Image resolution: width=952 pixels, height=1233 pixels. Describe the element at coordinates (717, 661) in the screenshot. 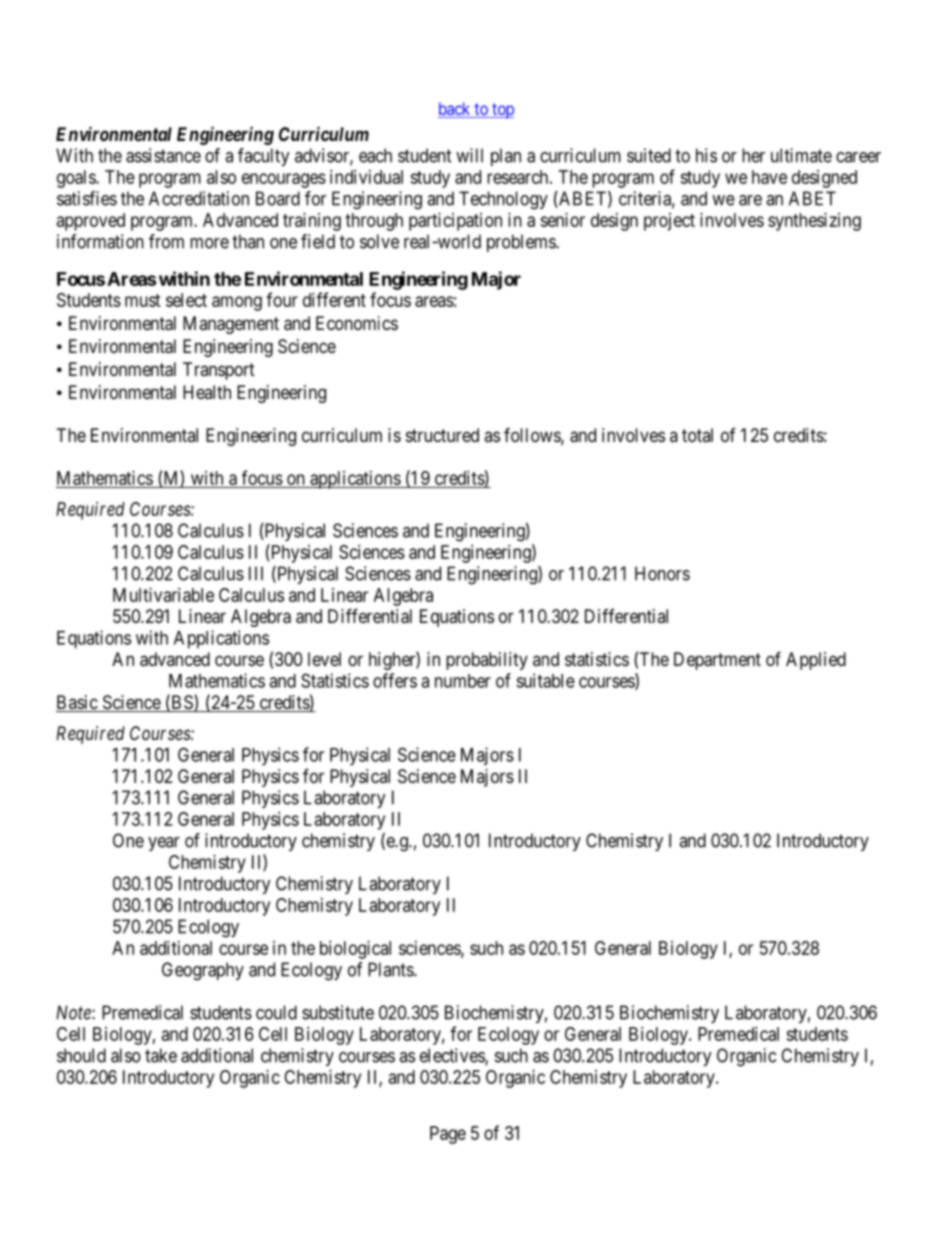

I see `Department` at that location.
